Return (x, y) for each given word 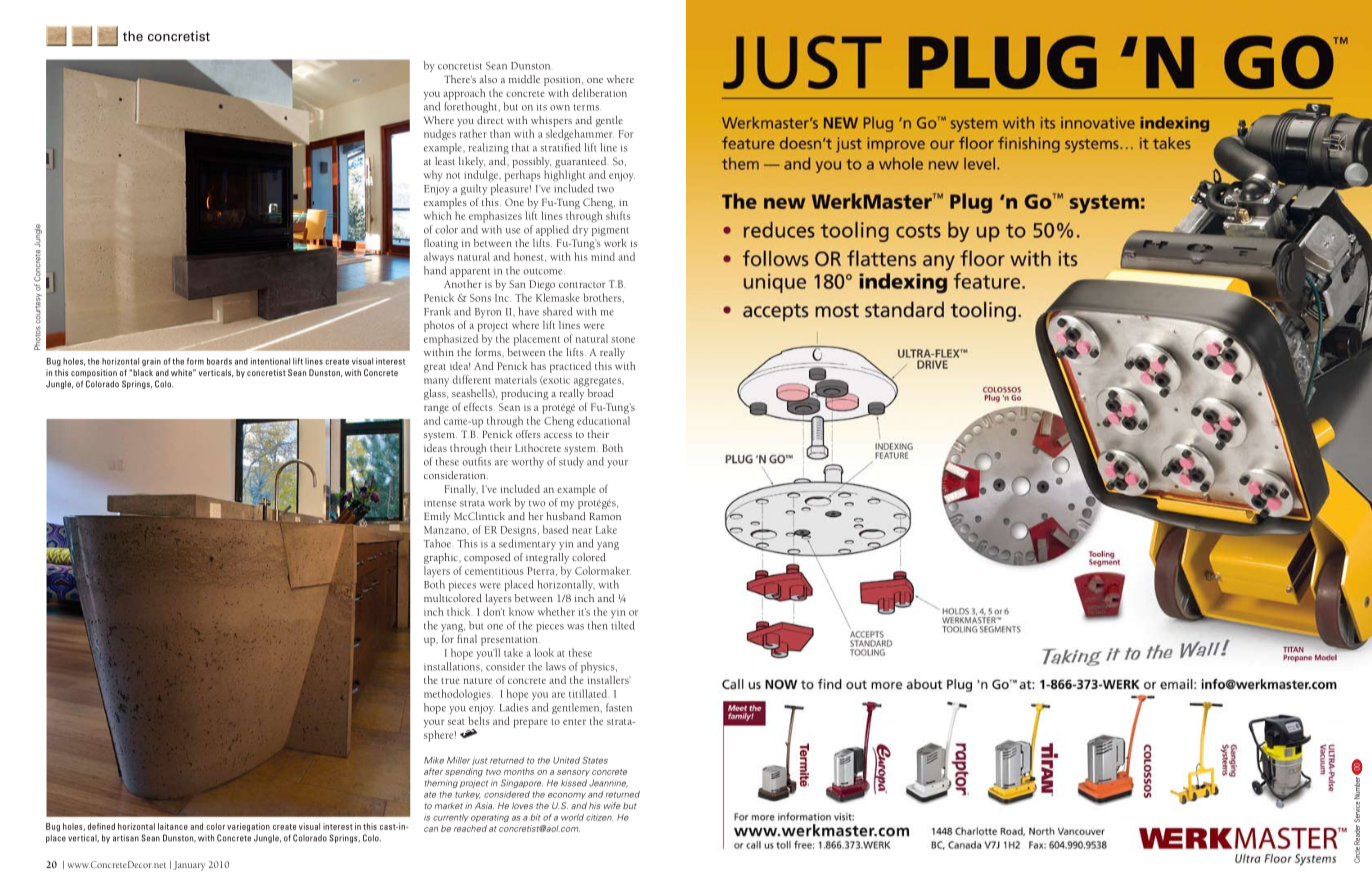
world (572, 817)
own (560, 108)
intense (440, 503)
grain (151, 362)
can (431, 829)
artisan (126, 838)
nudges (440, 135)
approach (464, 94)
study (571, 462)
